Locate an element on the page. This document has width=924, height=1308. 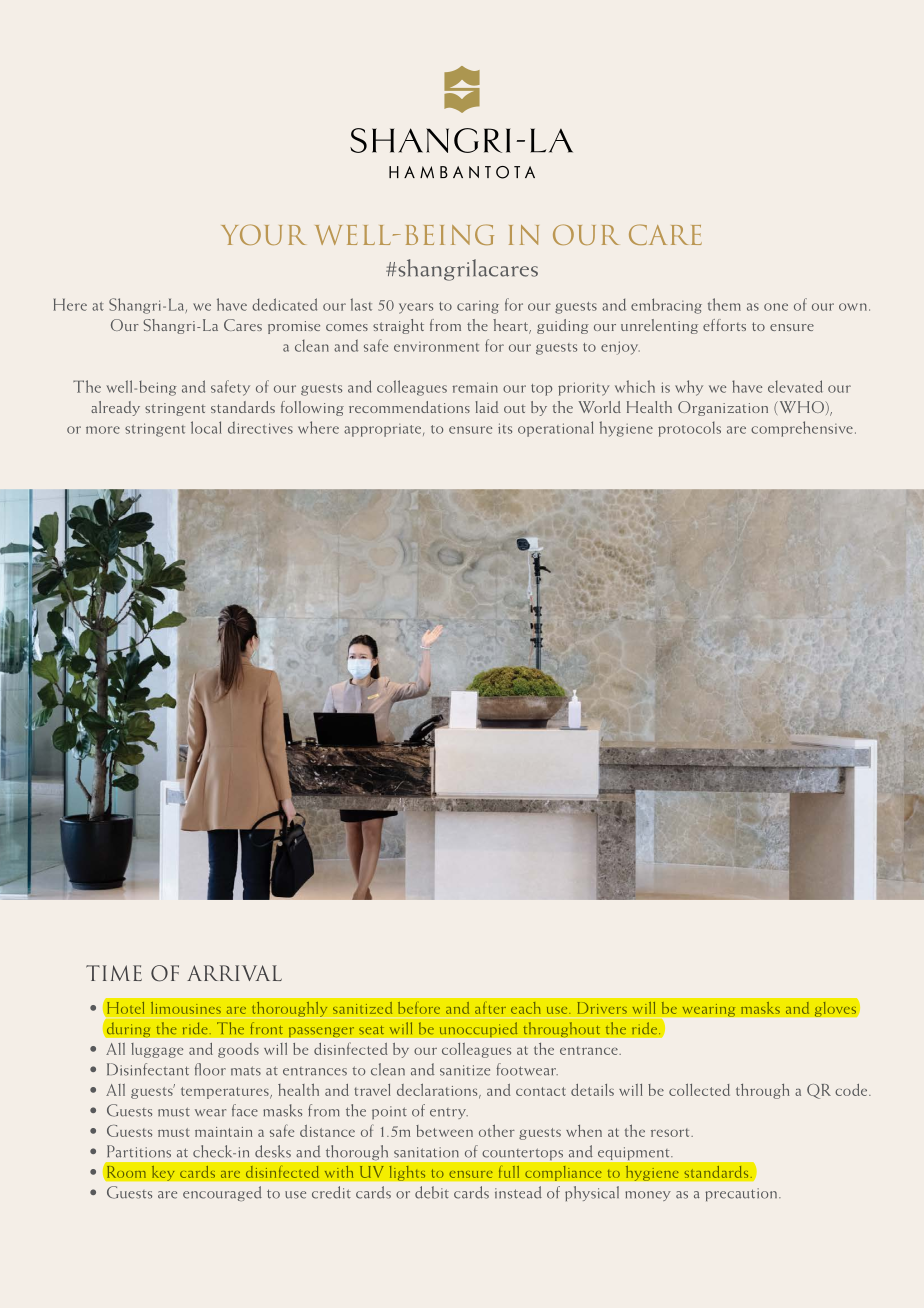
them is located at coordinates (724, 304).
